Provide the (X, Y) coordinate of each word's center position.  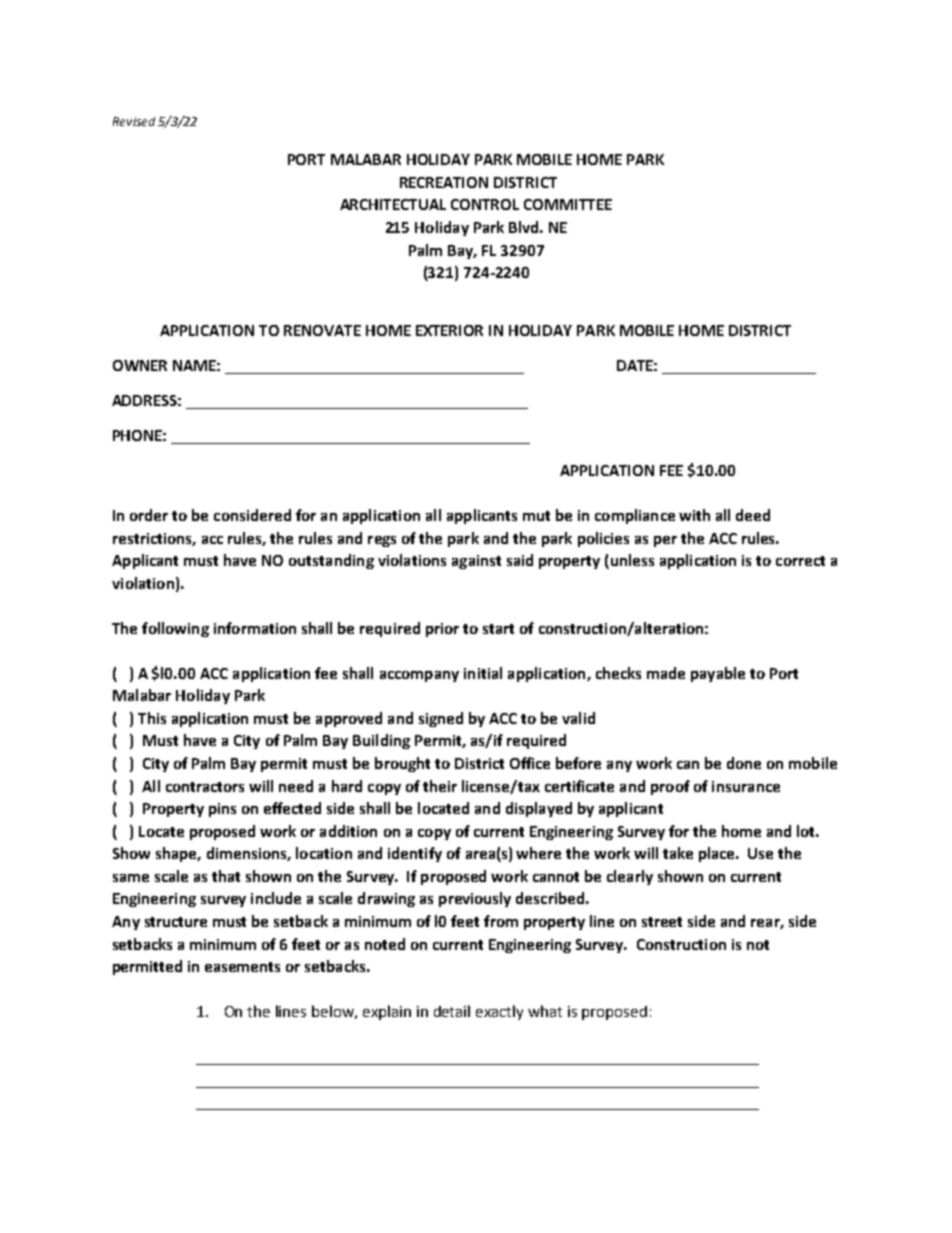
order (149, 515)
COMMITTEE (568, 204)
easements (242, 967)
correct (800, 561)
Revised (134, 121)
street (662, 922)
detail (452, 1011)
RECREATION (444, 182)
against (476, 562)
